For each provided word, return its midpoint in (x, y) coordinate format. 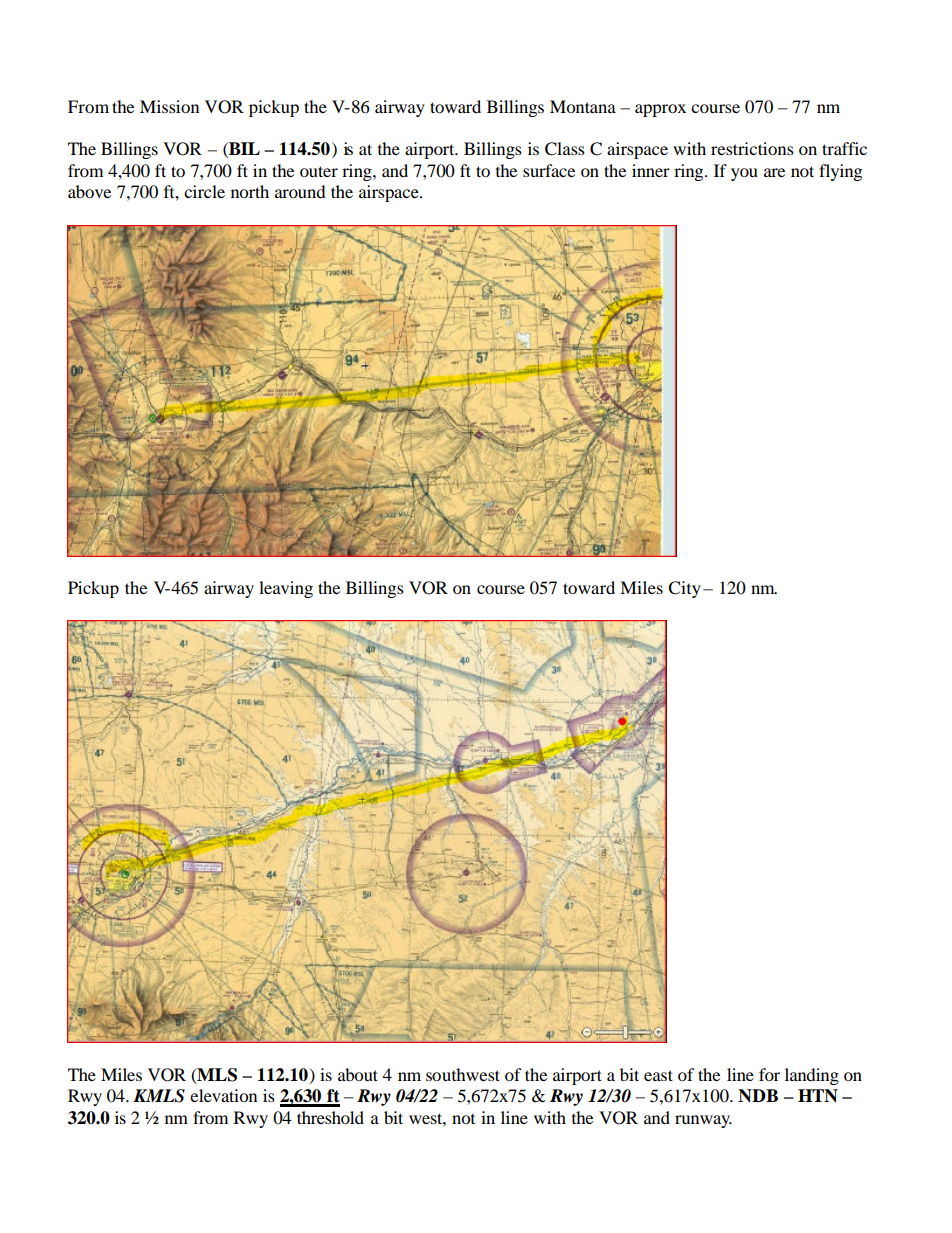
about (358, 1074)
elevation (223, 1095)
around (300, 191)
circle (204, 191)
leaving (286, 589)
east (658, 1075)
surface (549, 170)
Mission (169, 106)
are (774, 172)
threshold (330, 1117)
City (684, 589)
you (744, 174)
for (769, 1074)
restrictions (752, 148)
